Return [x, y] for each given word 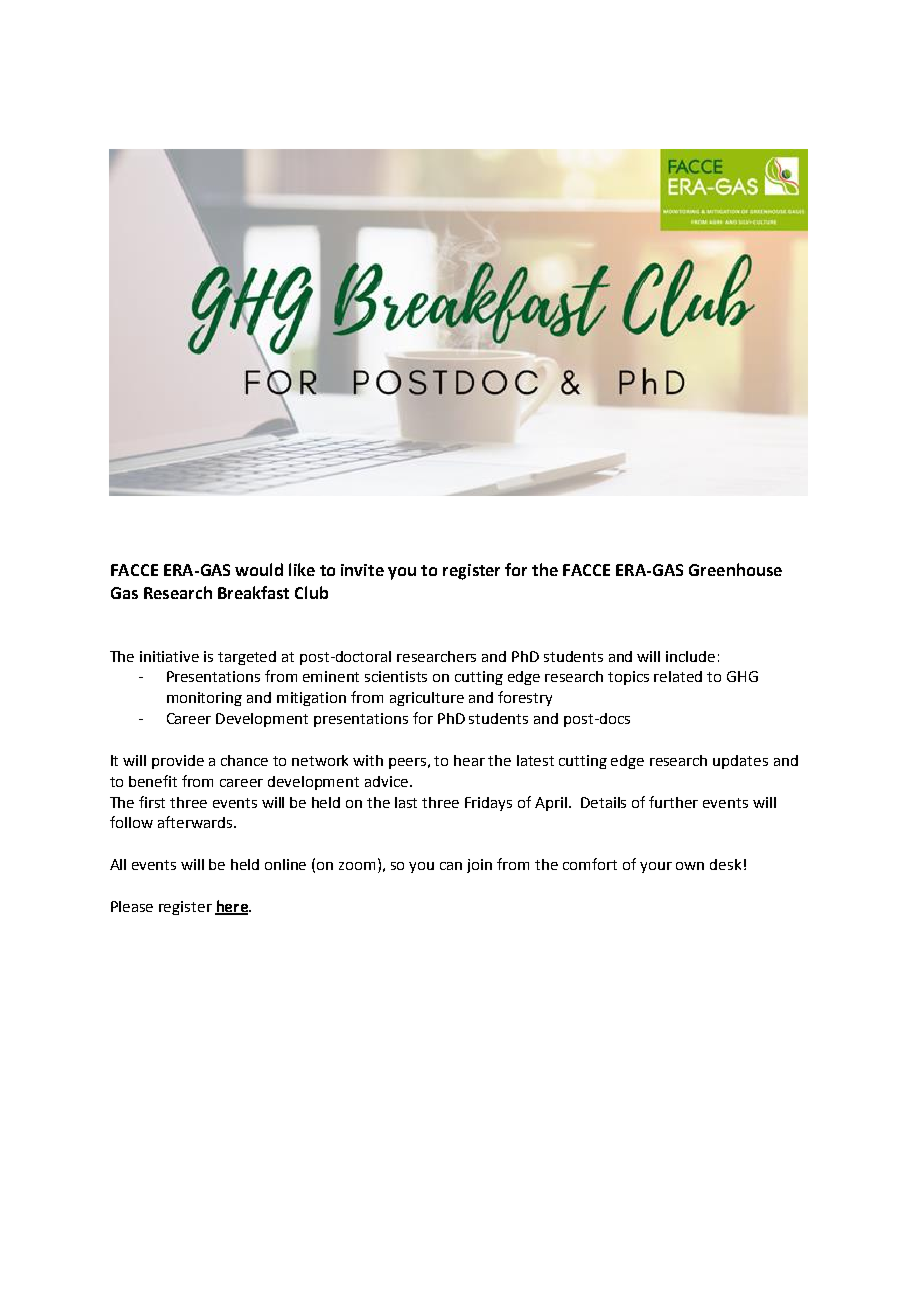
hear [469, 760]
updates [740, 762]
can [451, 866]
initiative [169, 656]
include [690, 656]
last [406, 802]
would [259, 569]
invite [362, 570]
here [232, 907]
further [673, 802]
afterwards [196, 822]
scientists [396, 676]
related [678, 676]
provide [178, 762]
